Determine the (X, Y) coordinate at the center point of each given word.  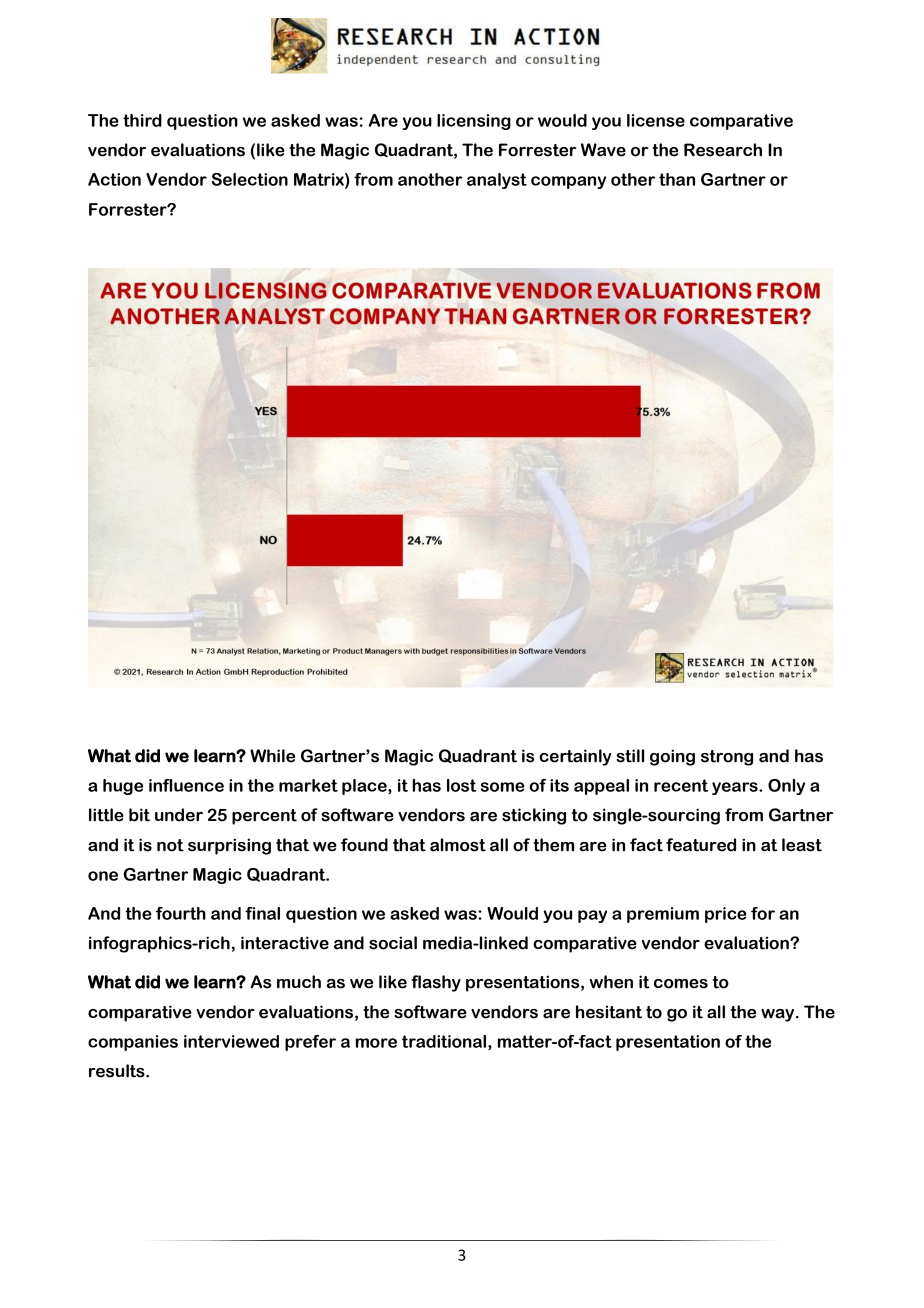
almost (458, 845)
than (677, 179)
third (142, 120)
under (179, 815)
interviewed (231, 1041)
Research (723, 150)
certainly (575, 757)
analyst (497, 181)
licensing (474, 122)
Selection (250, 179)
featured (701, 845)
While (272, 756)
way (779, 1015)
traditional (445, 1042)
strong (727, 758)
